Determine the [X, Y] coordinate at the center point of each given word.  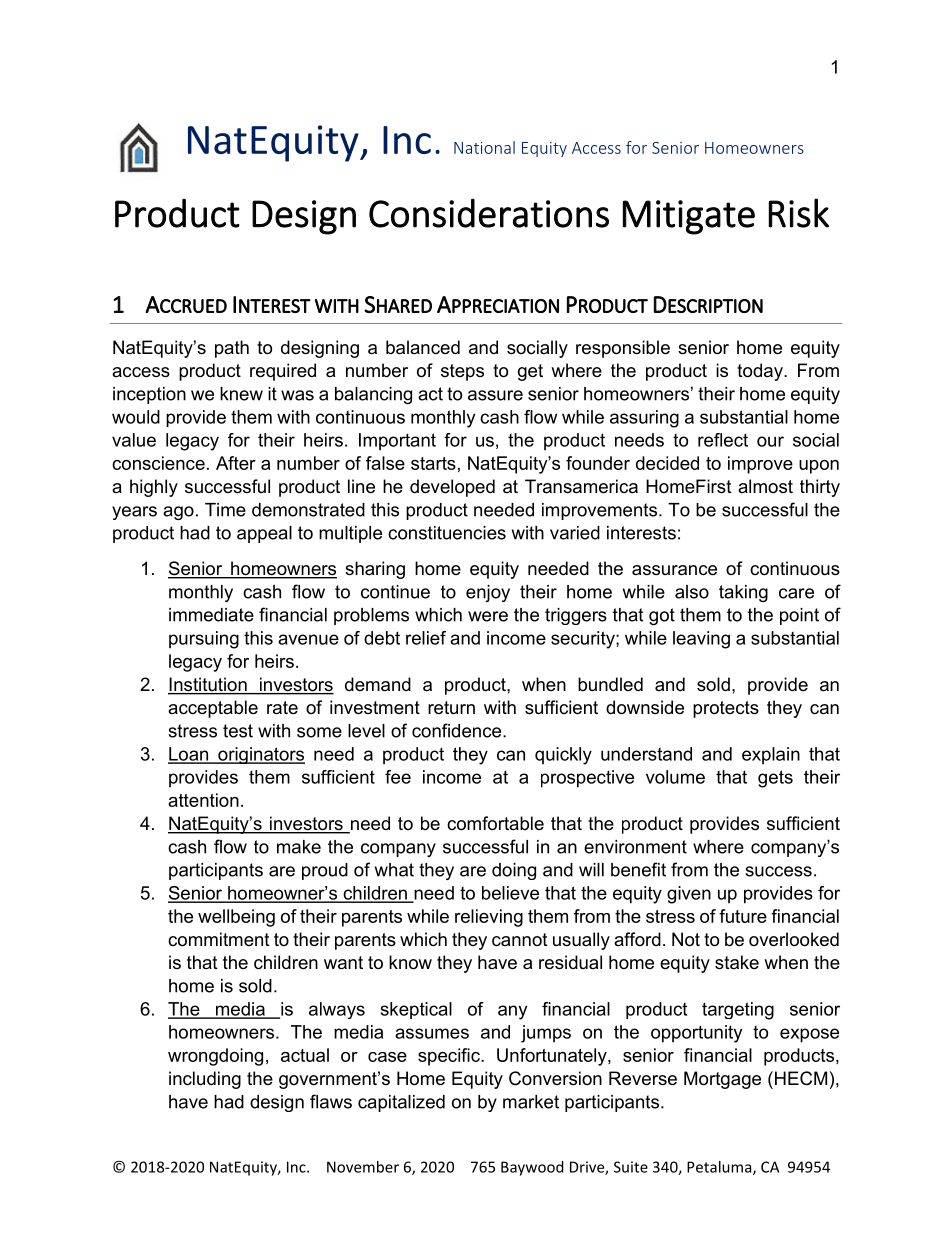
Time [225, 510]
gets [775, 779]
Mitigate [689, 217]
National [484, 147]
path [232, 349]
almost [765, 486]
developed [452, 488]
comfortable [495, 823]
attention [203, 800]
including [205, 1080]
